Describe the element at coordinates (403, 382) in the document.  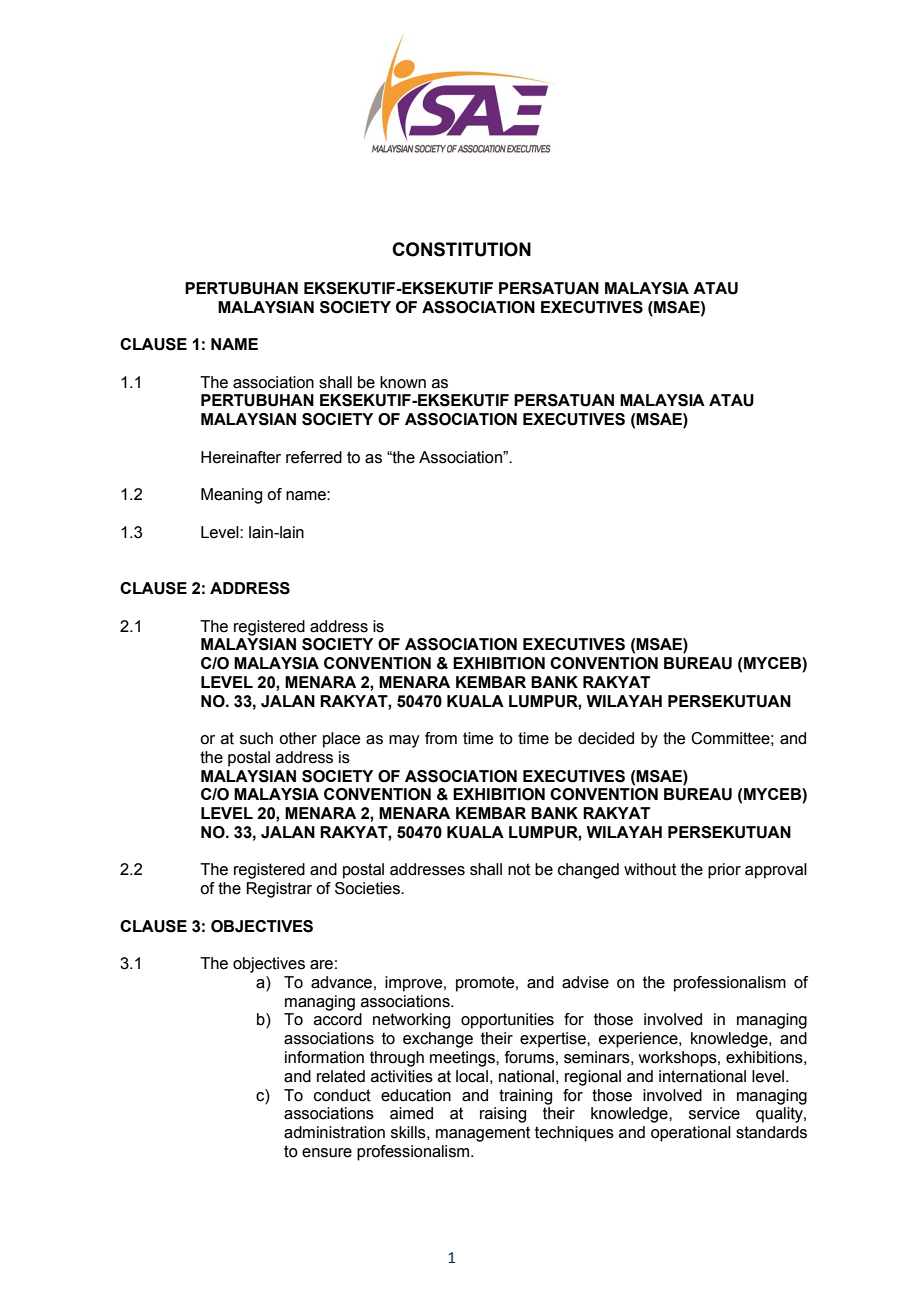
I see `known` at that location.
